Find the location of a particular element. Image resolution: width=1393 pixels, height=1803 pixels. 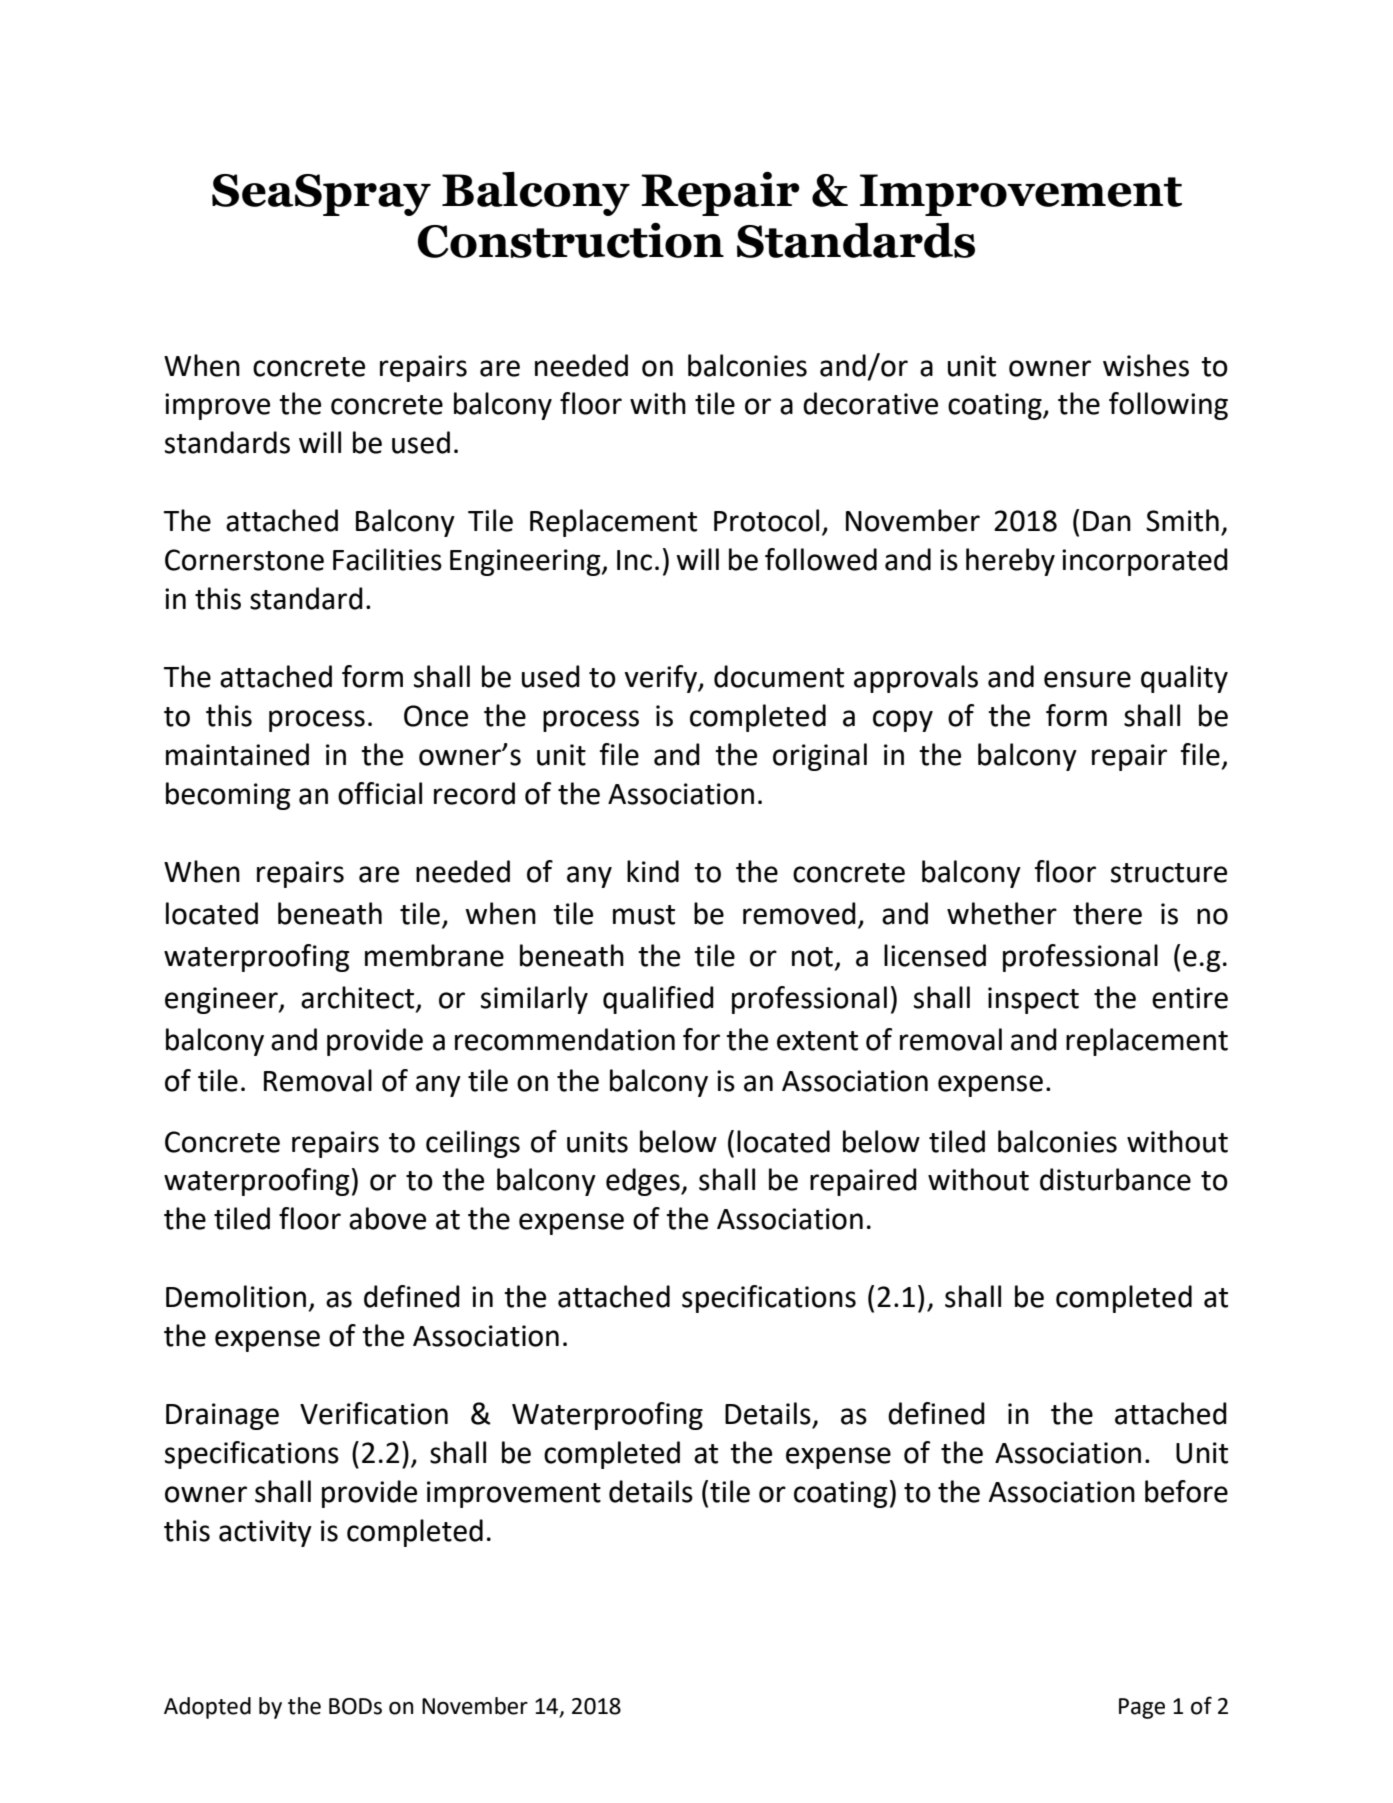

verify is located at coordinates (662, 679).
